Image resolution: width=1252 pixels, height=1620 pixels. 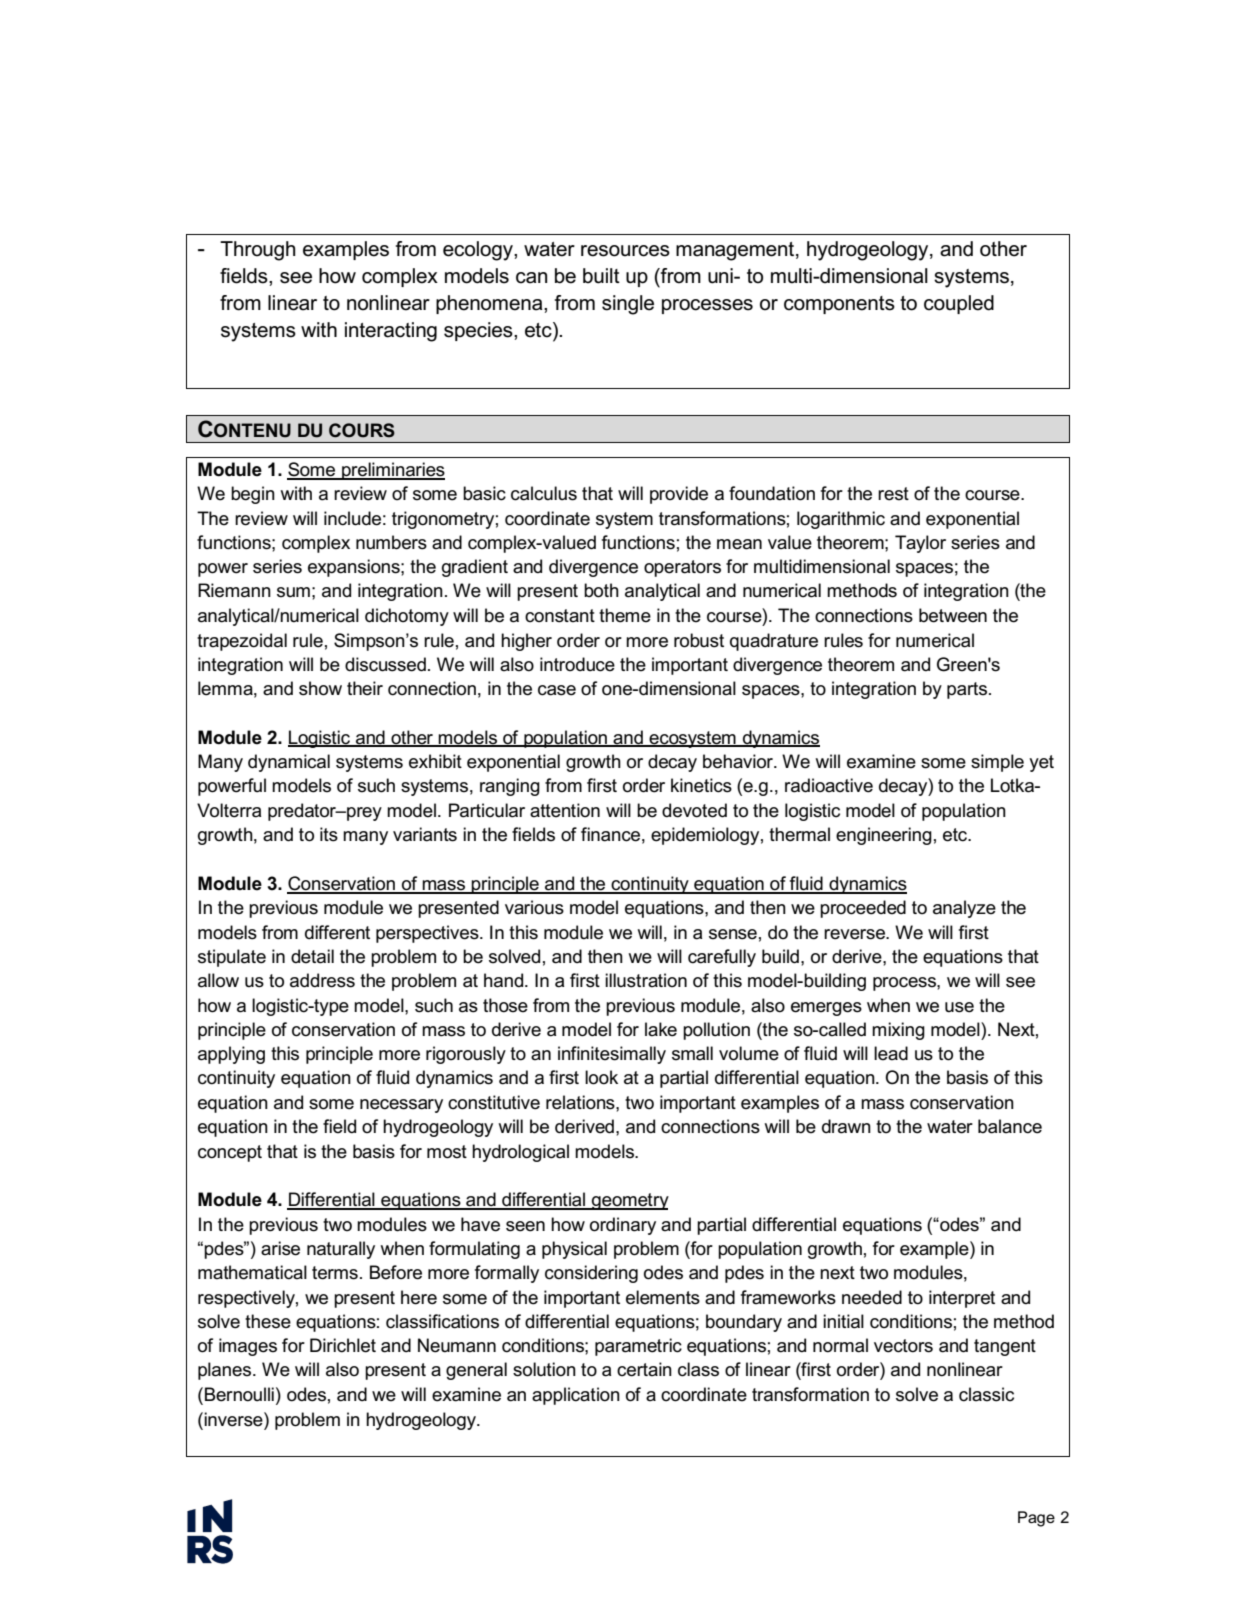 I want to click on lead, so click(x=891, y=1053).
